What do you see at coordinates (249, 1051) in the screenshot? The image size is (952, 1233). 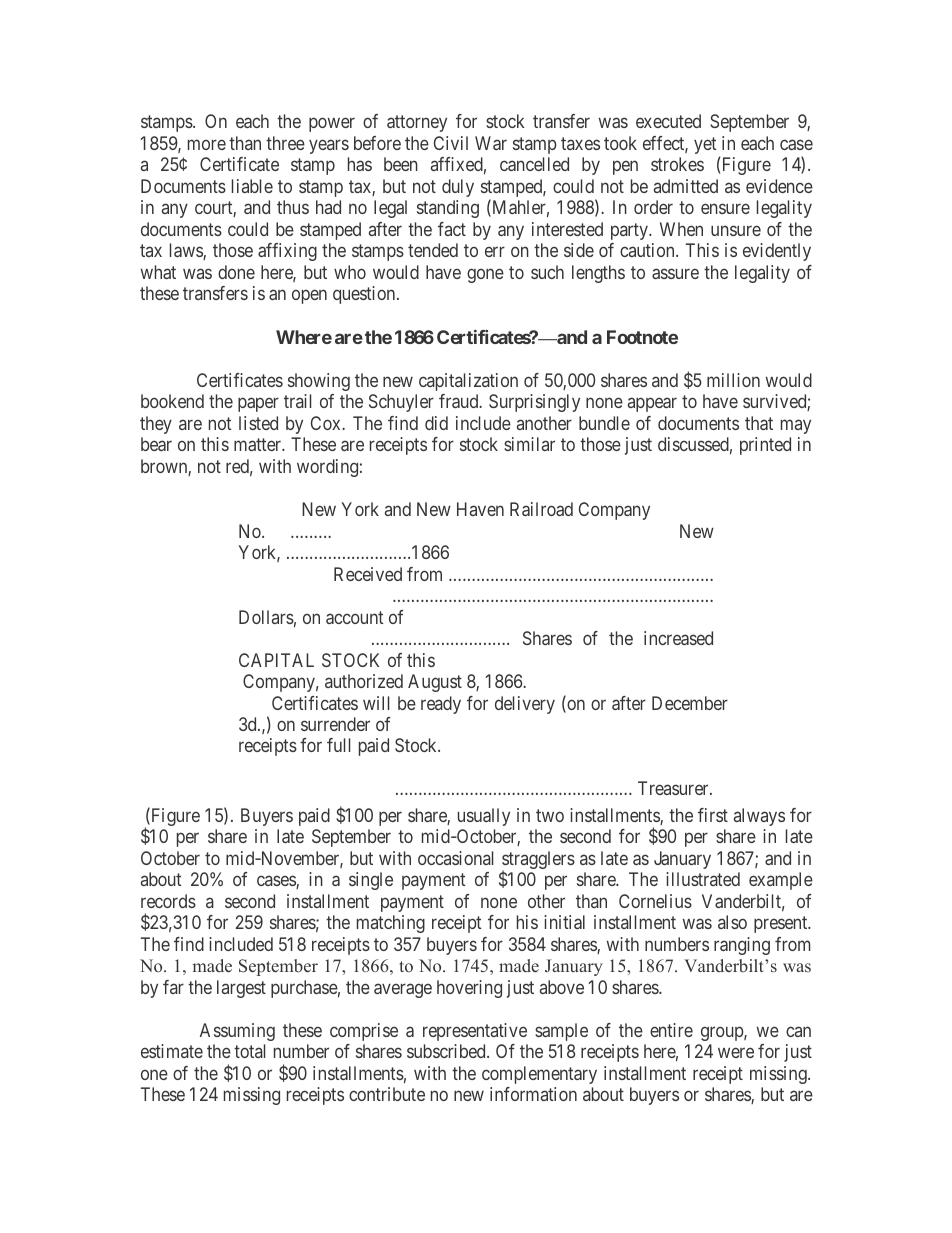 I see `total` at bounding box center [249, 1051].
